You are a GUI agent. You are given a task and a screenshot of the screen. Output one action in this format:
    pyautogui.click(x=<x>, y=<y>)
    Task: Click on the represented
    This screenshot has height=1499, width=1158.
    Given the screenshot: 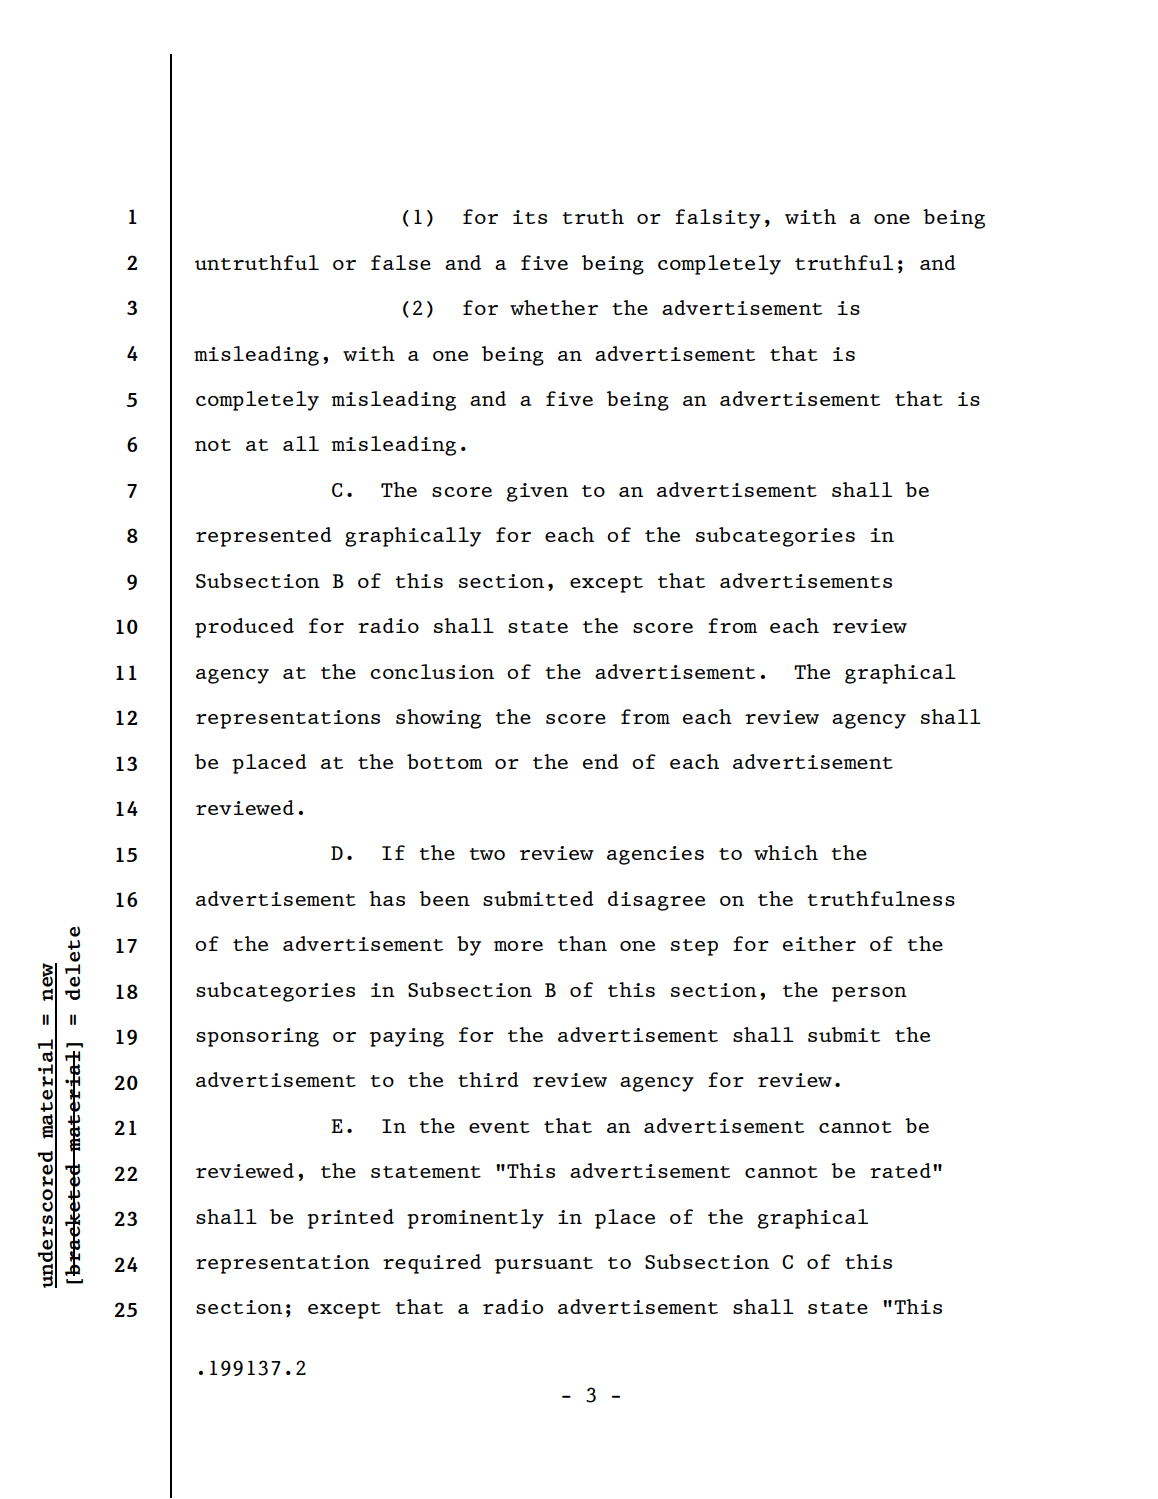 What is the action you would take?
    pyautogui.click(x=264, y=537)
